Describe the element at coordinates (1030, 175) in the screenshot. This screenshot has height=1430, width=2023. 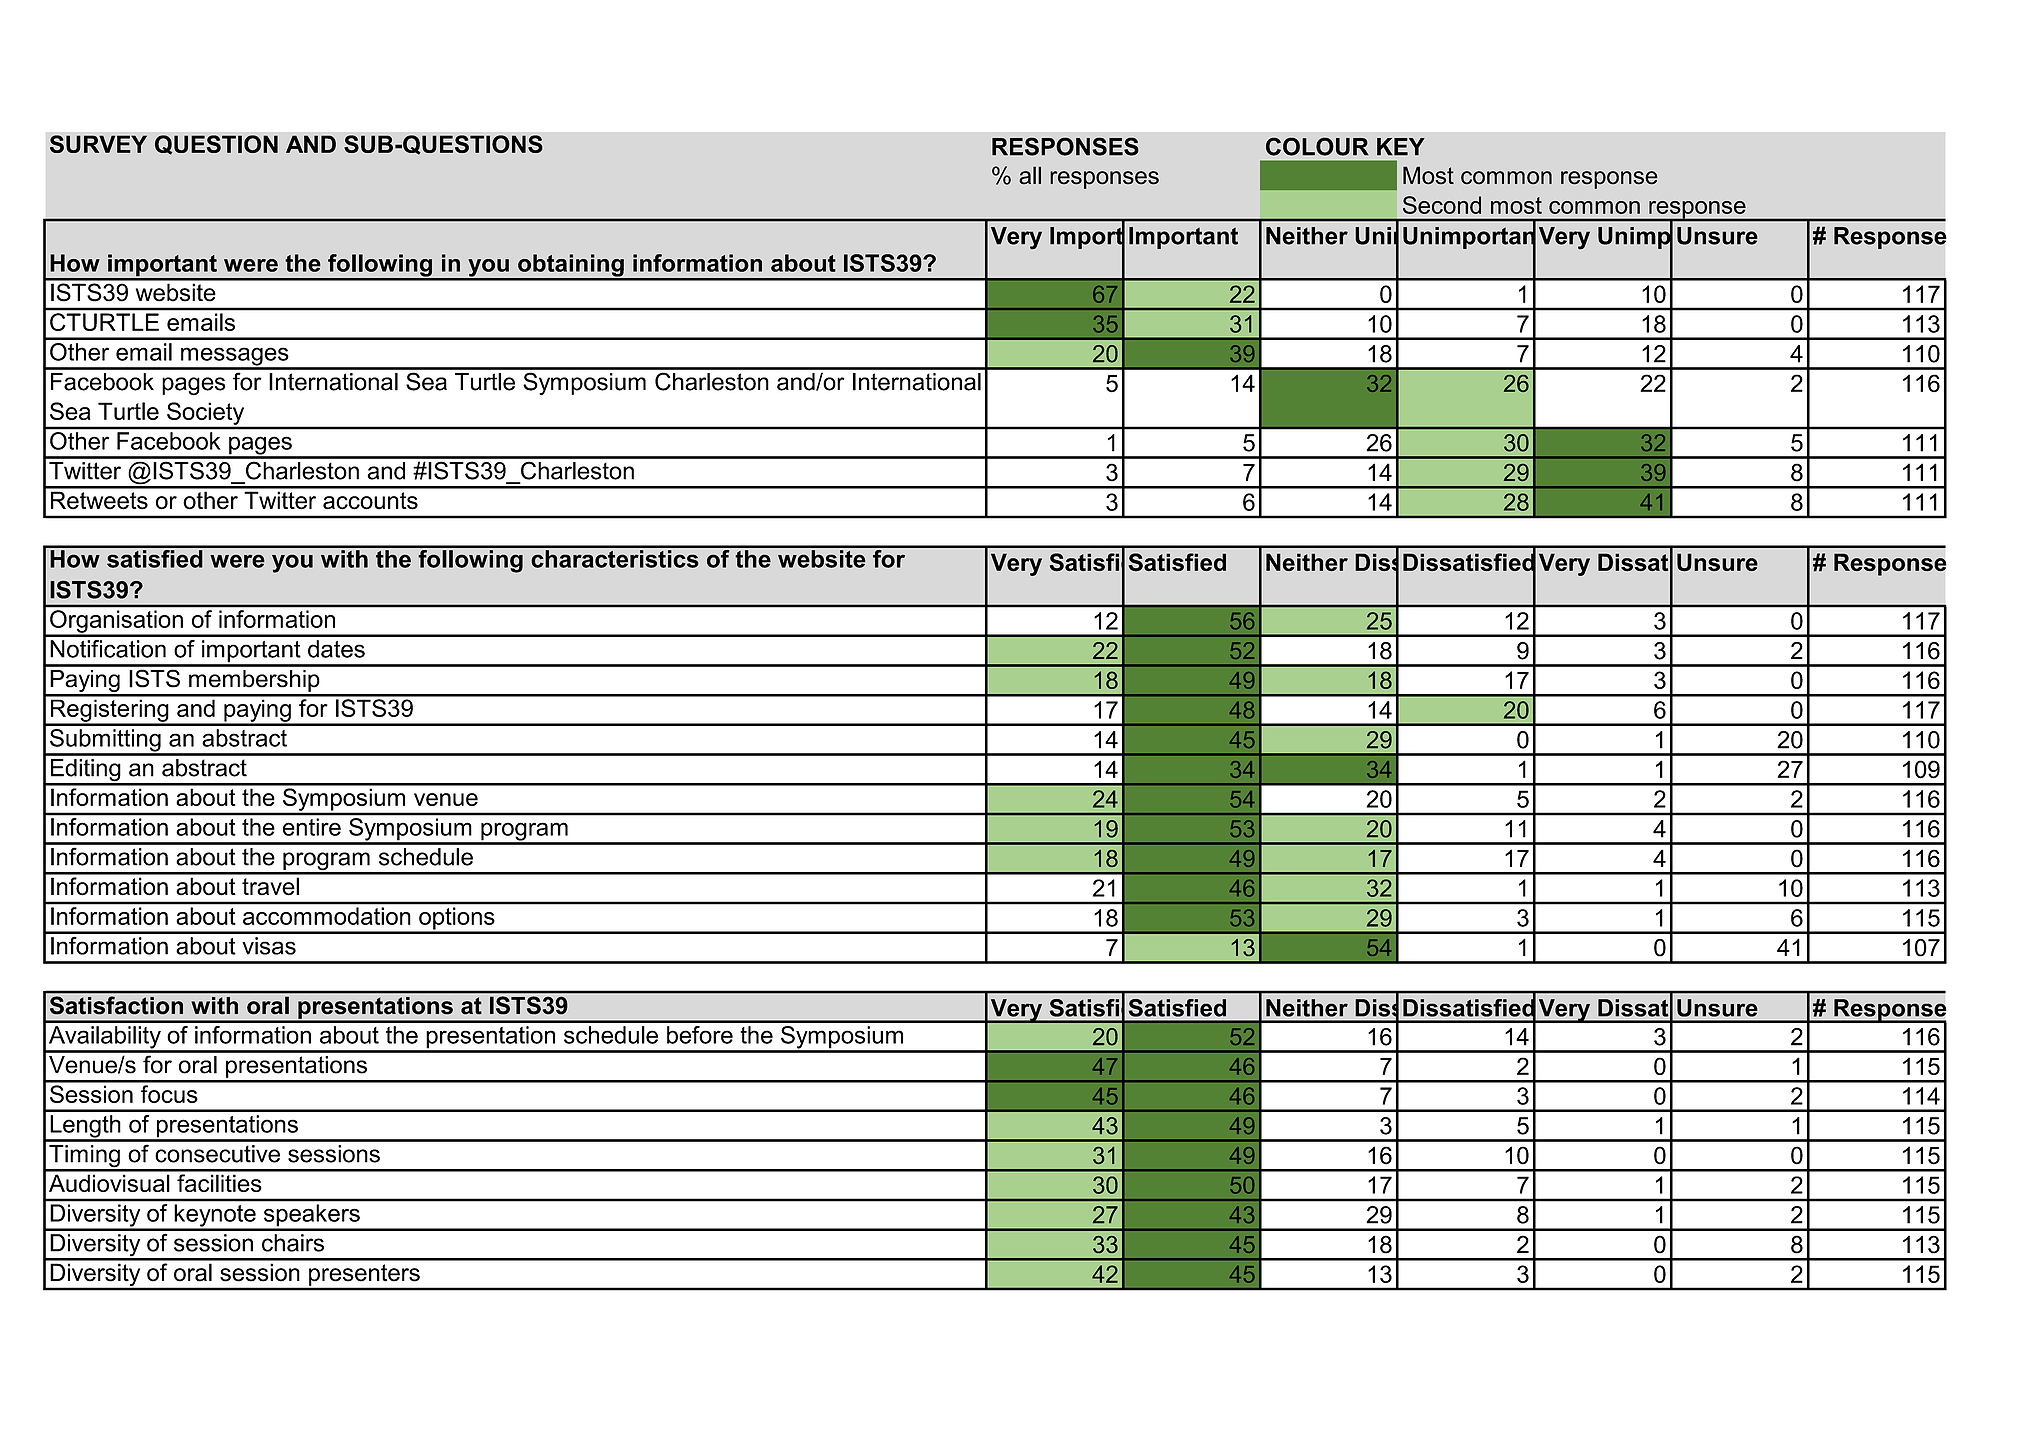
I see `all` at that location.
